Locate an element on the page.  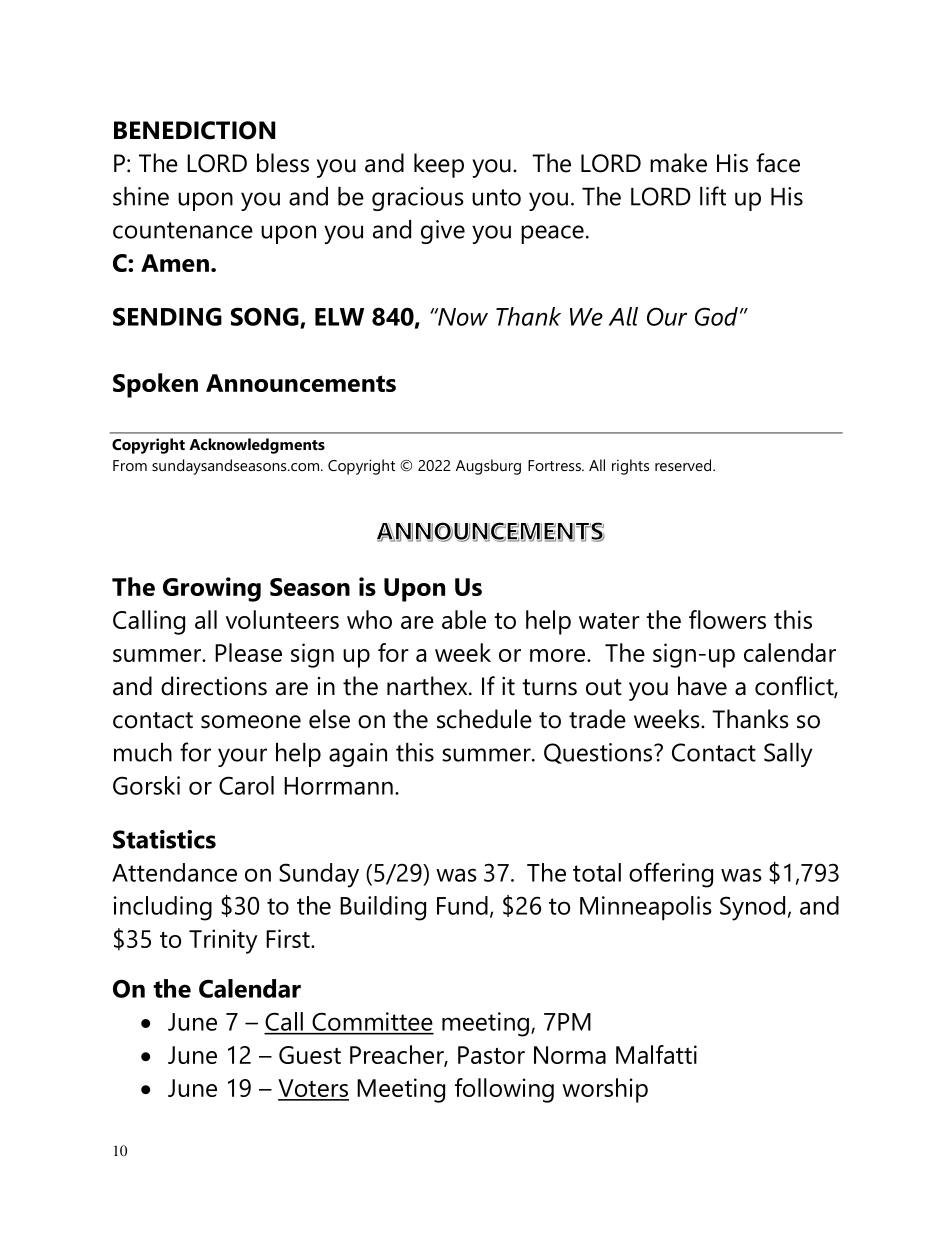
Fund is located at coordinates (462, 905).
